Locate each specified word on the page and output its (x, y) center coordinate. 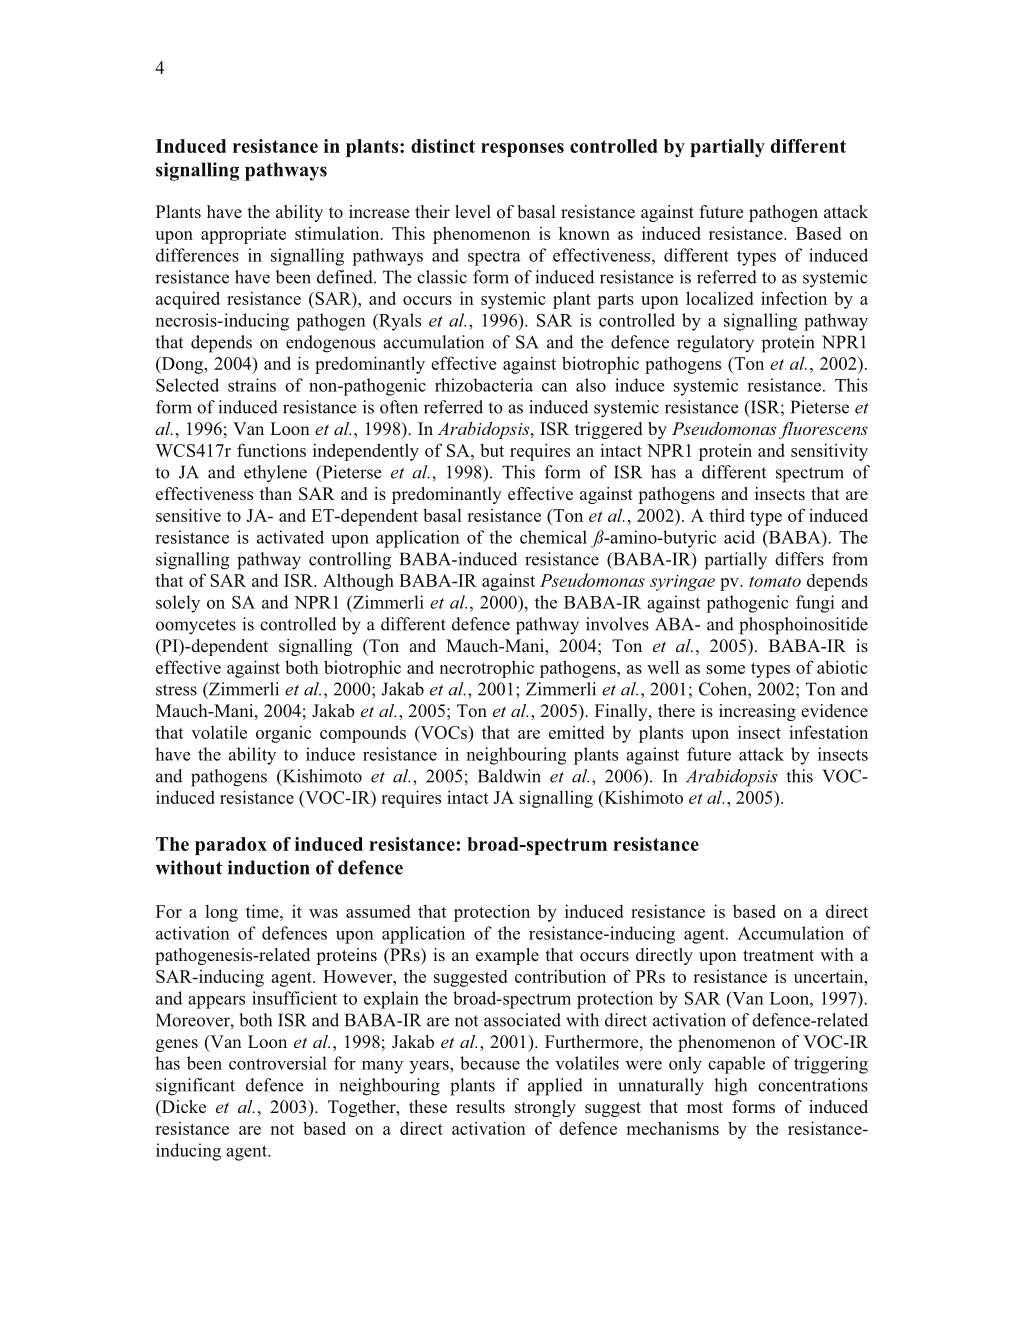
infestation (828, 732)
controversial (278, 1063)
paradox (231, 846)
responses (522, 150)
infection (794, 298)
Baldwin (509, 776)
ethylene (275, 474)
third (727, 515)
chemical (553, 537)
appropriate (243, 235)
